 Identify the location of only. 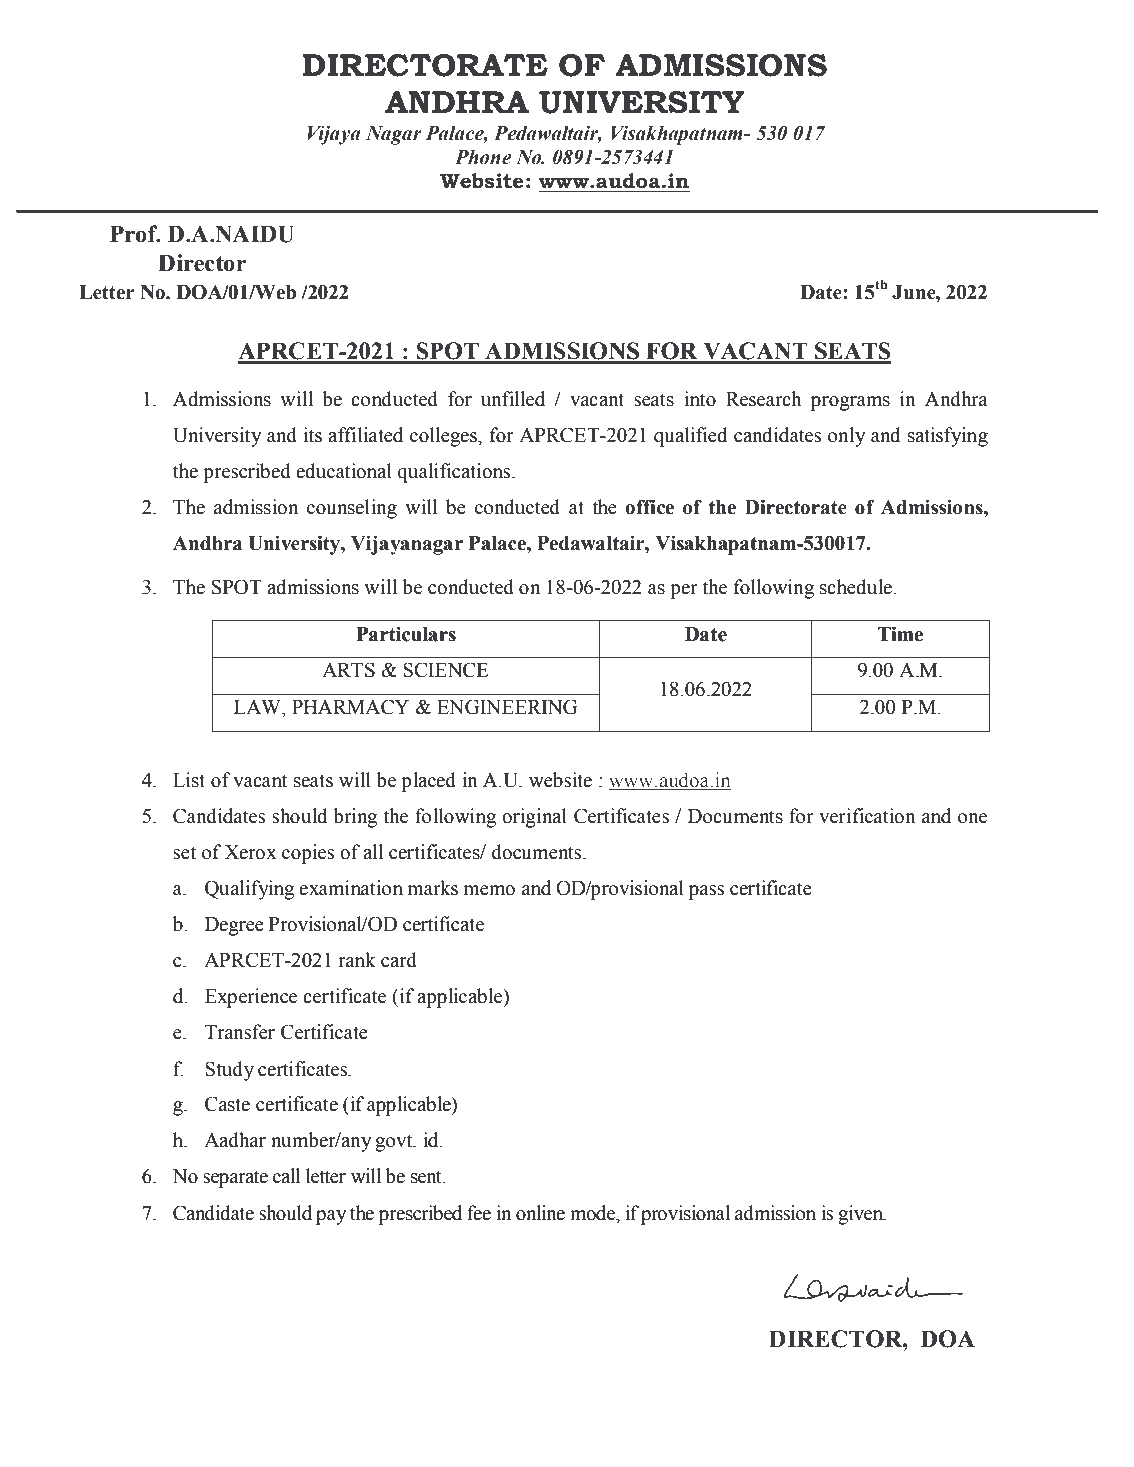
(846, 437).
